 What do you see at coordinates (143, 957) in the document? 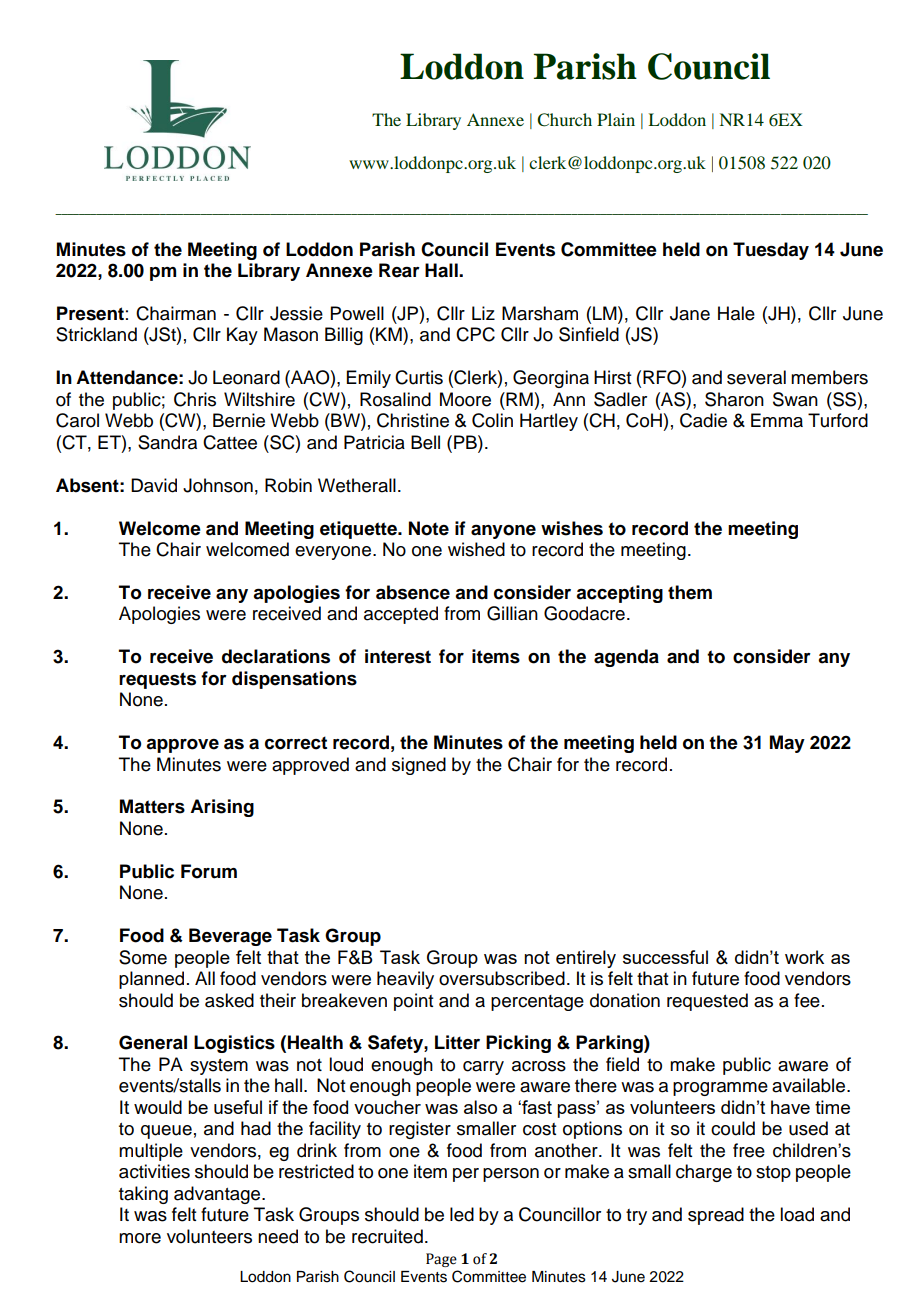
I see `Some` at bounding box center [143, 957].
